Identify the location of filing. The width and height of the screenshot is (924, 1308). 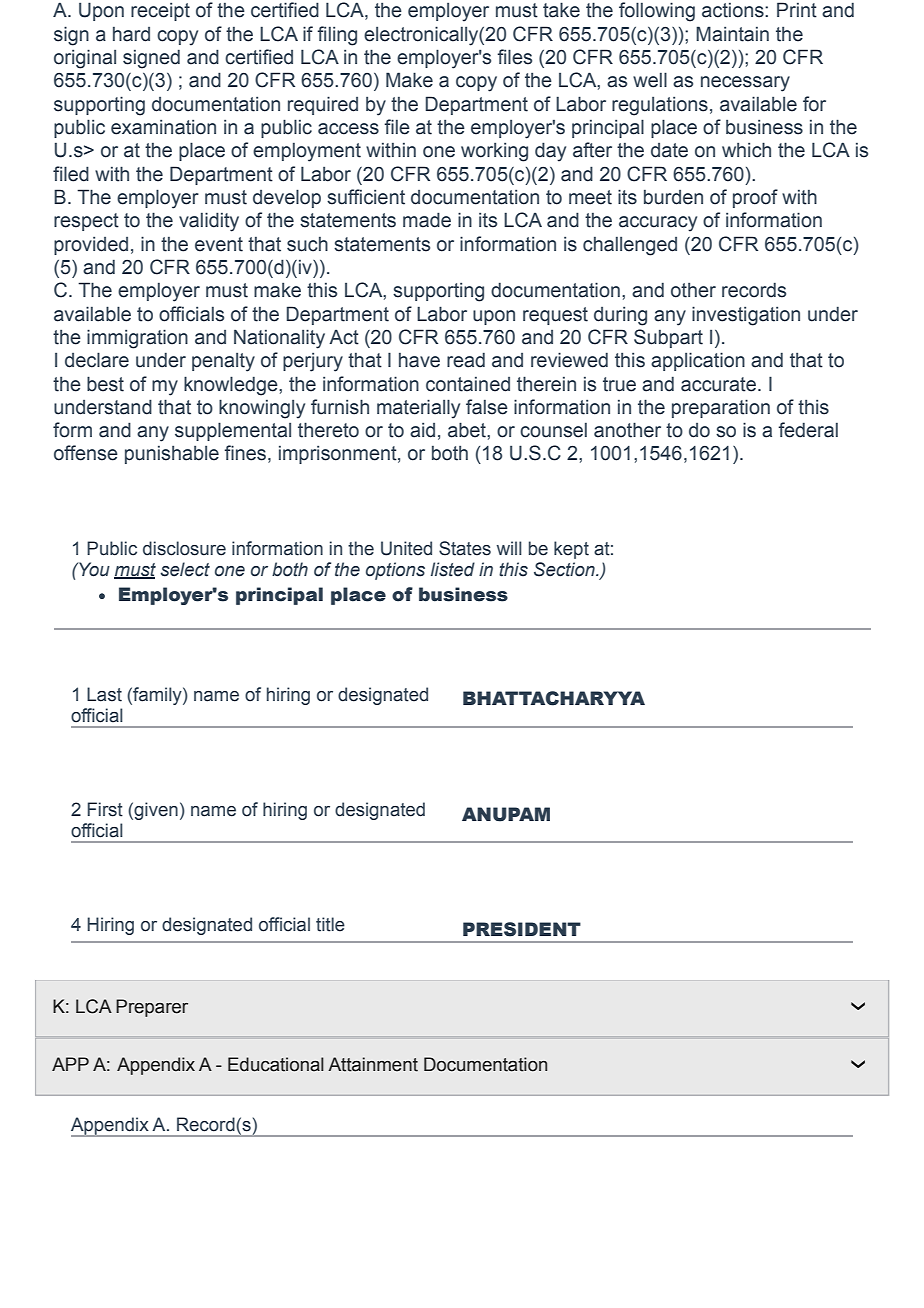
(337, 36).
